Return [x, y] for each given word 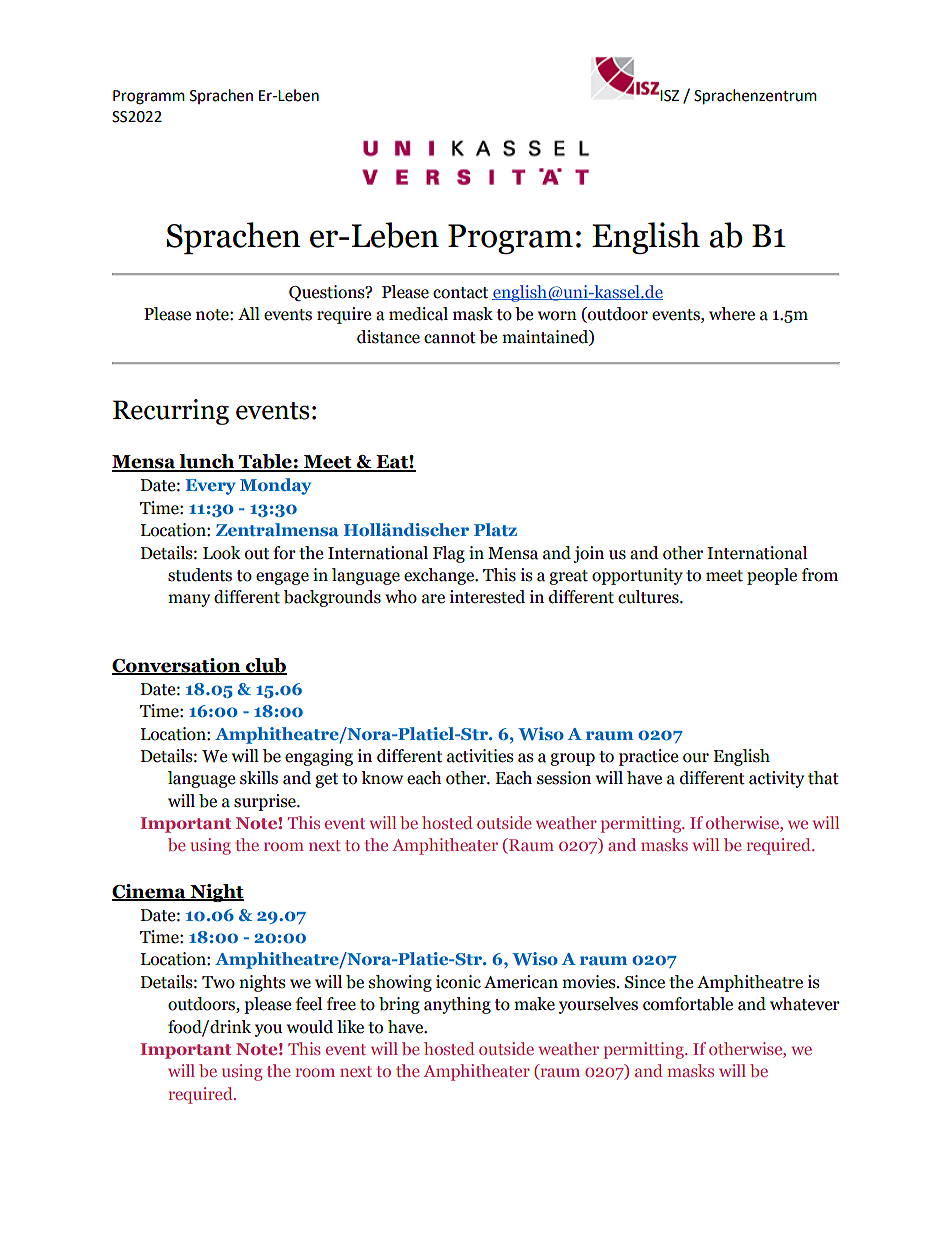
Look [222, 553]
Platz [495, 529]
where [732, 314]
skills [259, 778]
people [772, 576]
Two [218, 982]
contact [460, 293]
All [249, 313]
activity [776, 779]
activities [480, 756]
